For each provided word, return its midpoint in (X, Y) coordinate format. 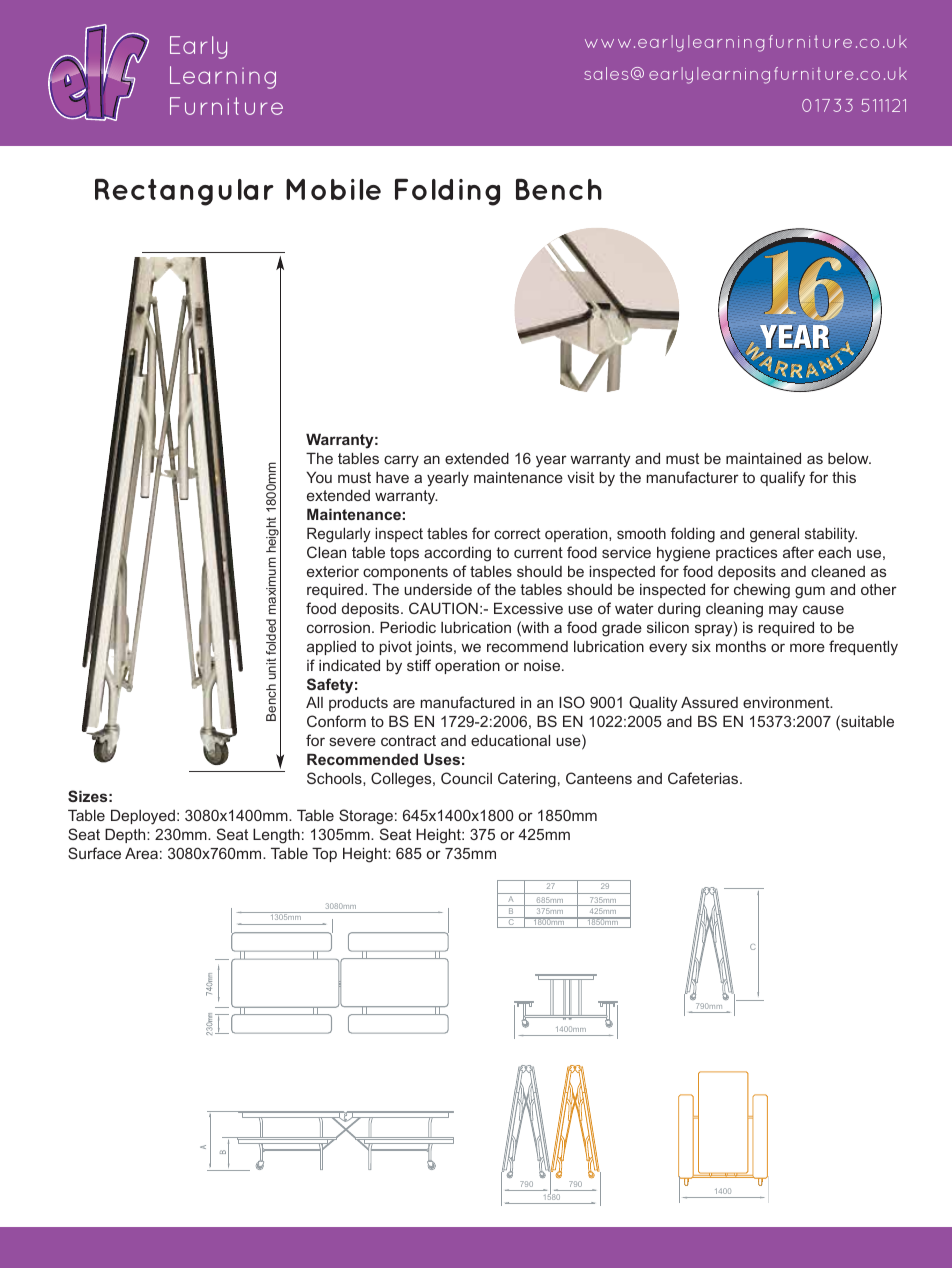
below (849, 458)
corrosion (338, 627)
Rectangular (184, 192)
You (319, 477)
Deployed (143, 817)
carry (401, 461)
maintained (763, 458)
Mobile (333, 189)
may (783, 611)
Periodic (408, 627)
